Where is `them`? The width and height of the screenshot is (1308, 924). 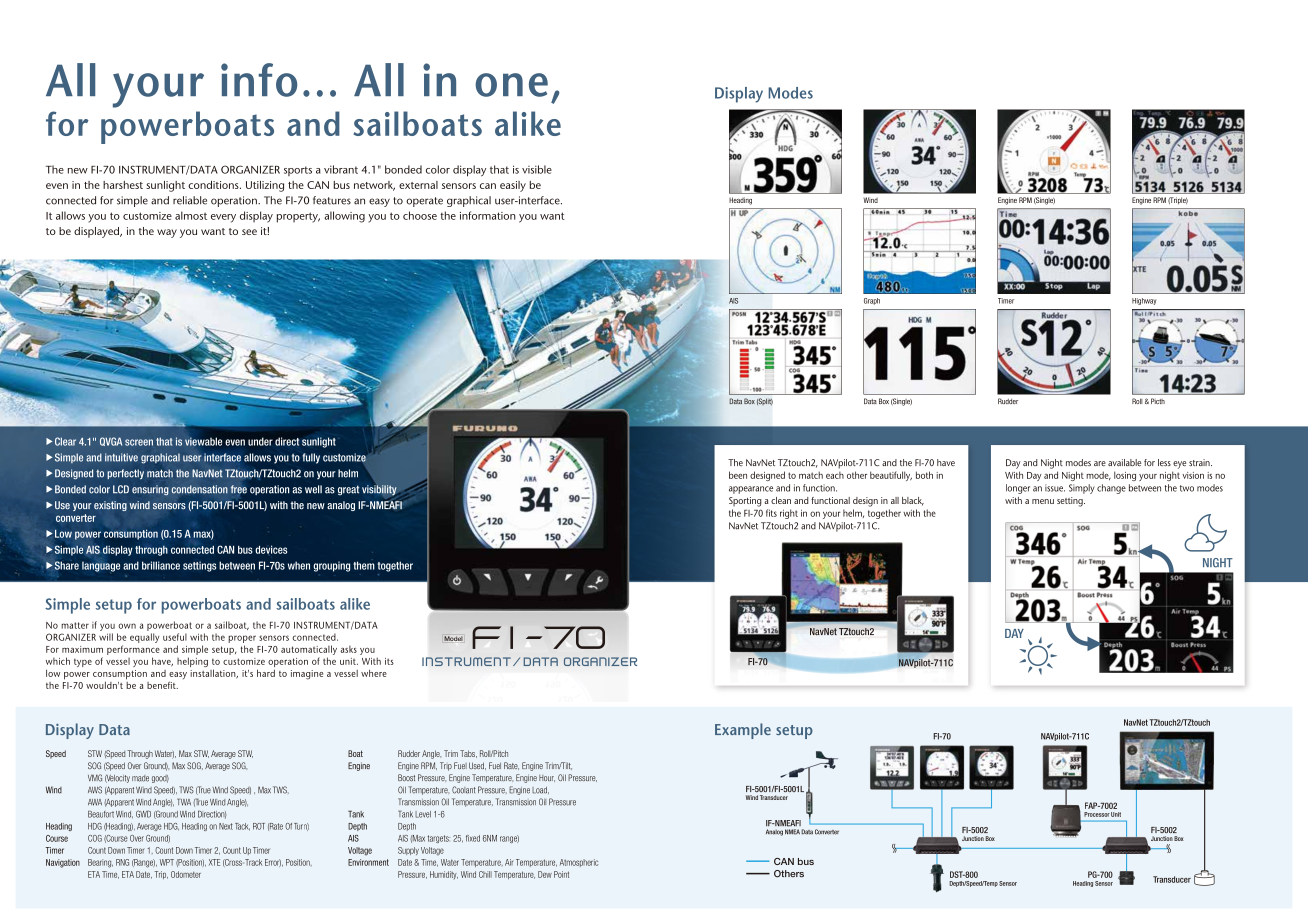
them is located at coordinates (364, 565).
